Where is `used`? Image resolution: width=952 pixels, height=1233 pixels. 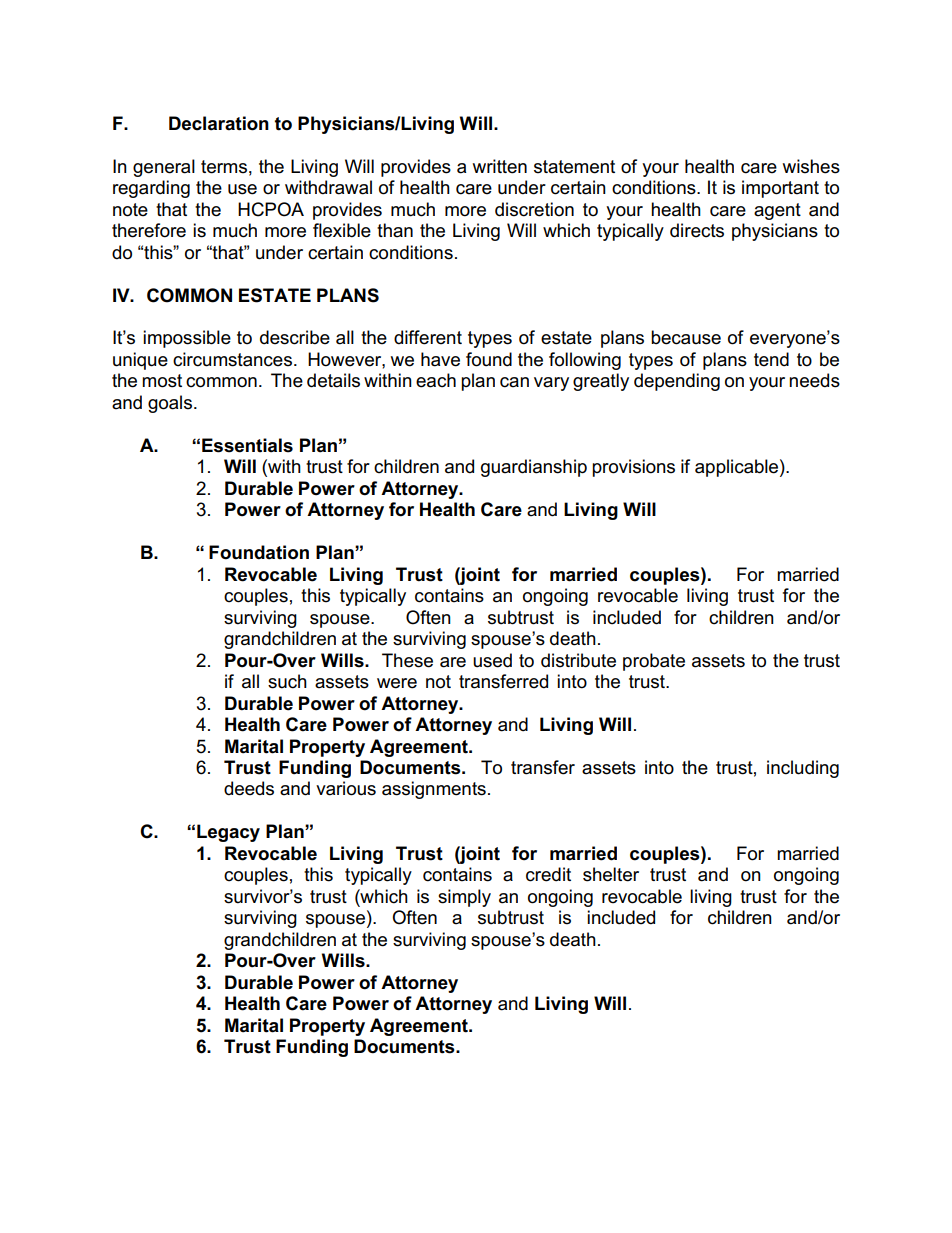
used is located at coordinates (492, 660).
